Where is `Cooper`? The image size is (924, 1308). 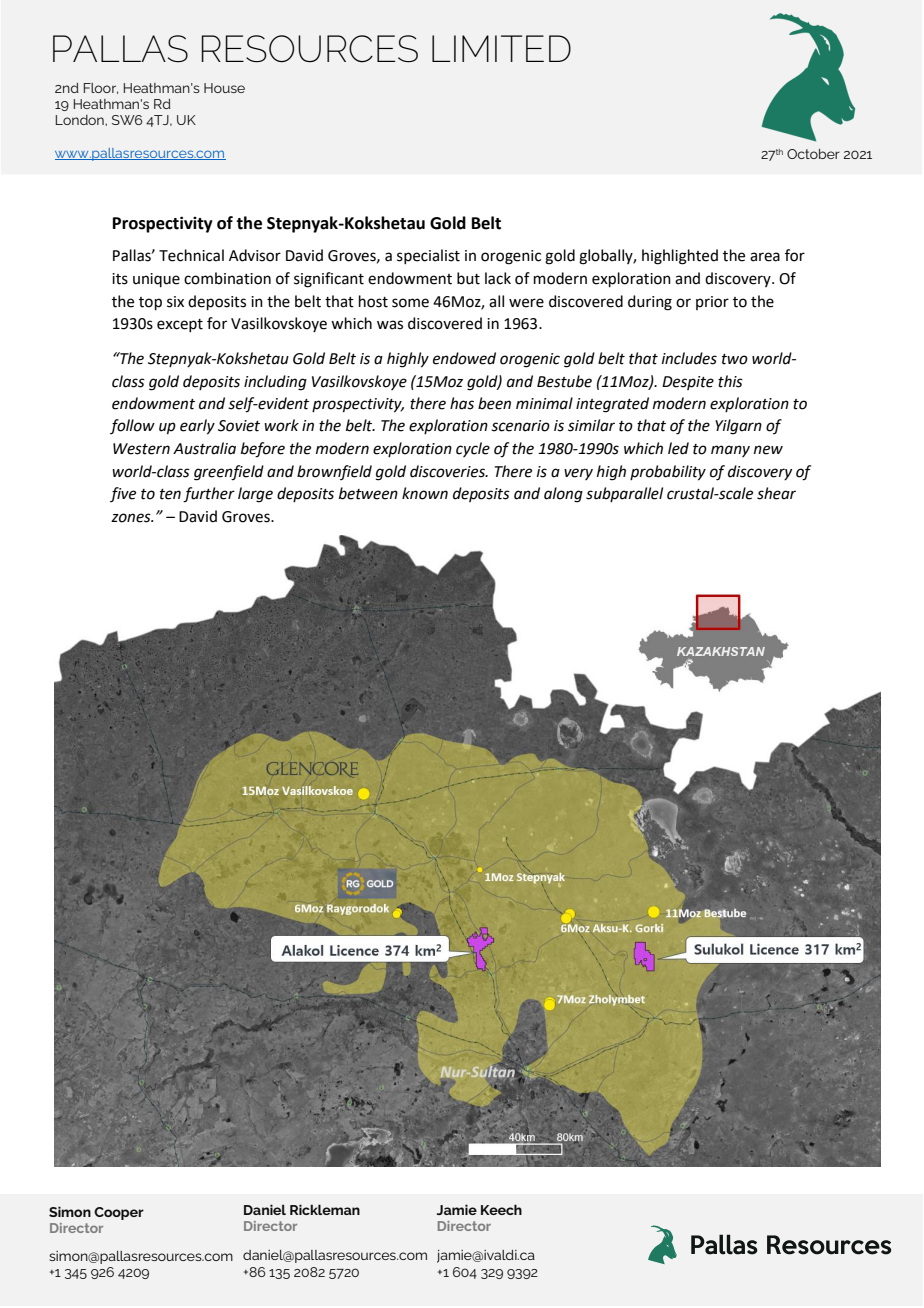
Cooper is located at coordinates (119, 1213).
